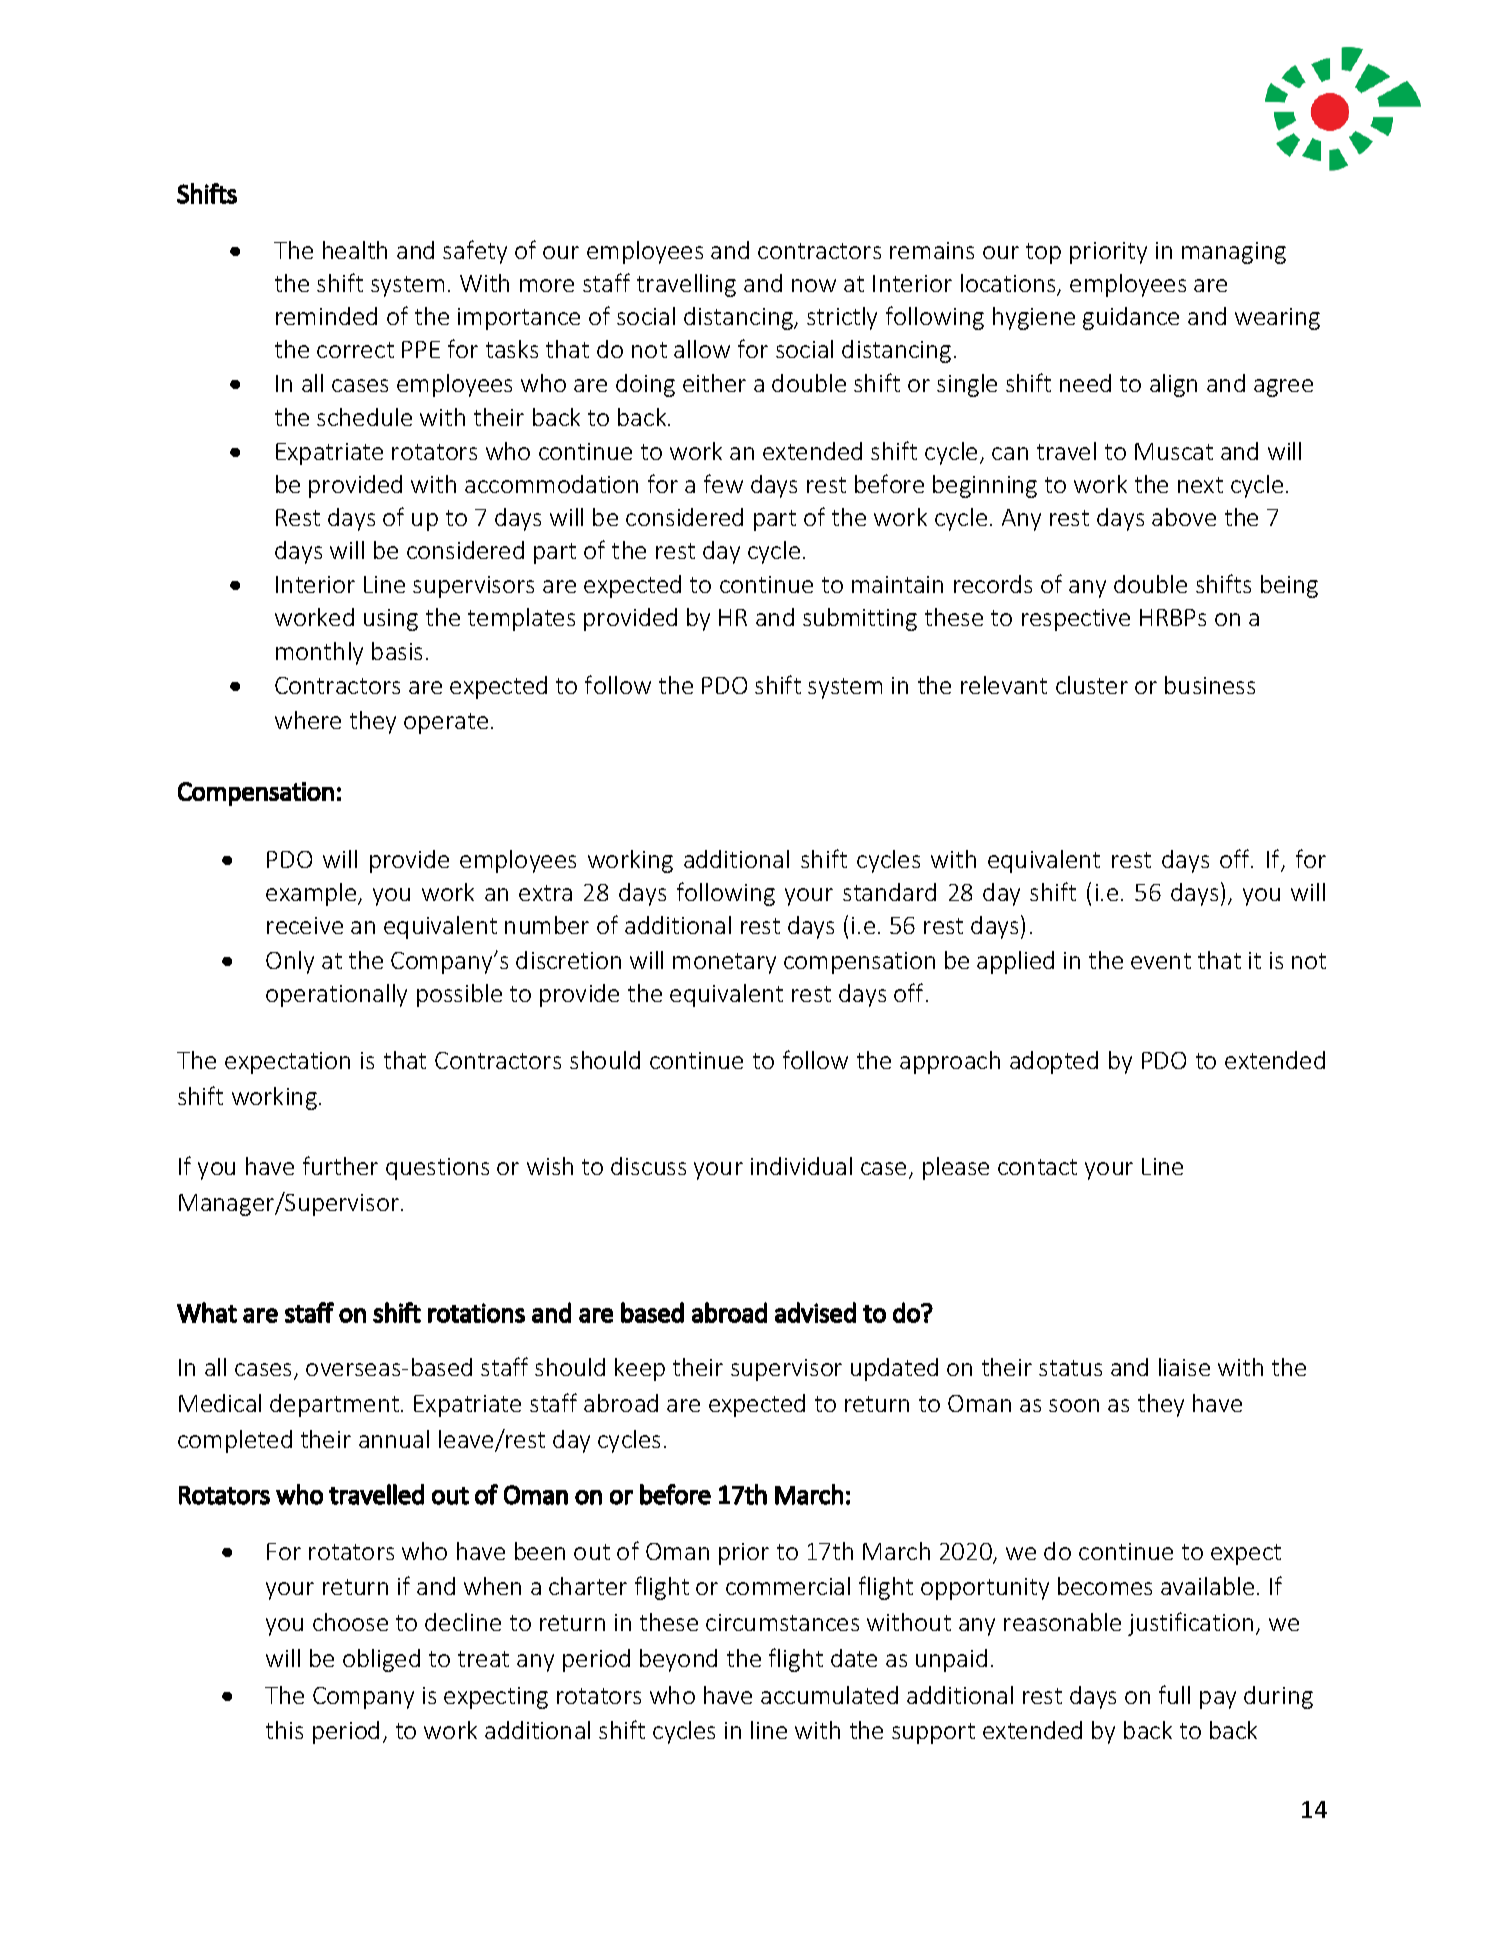  Describe the element at coordinates (801, 1166) in the page. I see `individual` at that location.
